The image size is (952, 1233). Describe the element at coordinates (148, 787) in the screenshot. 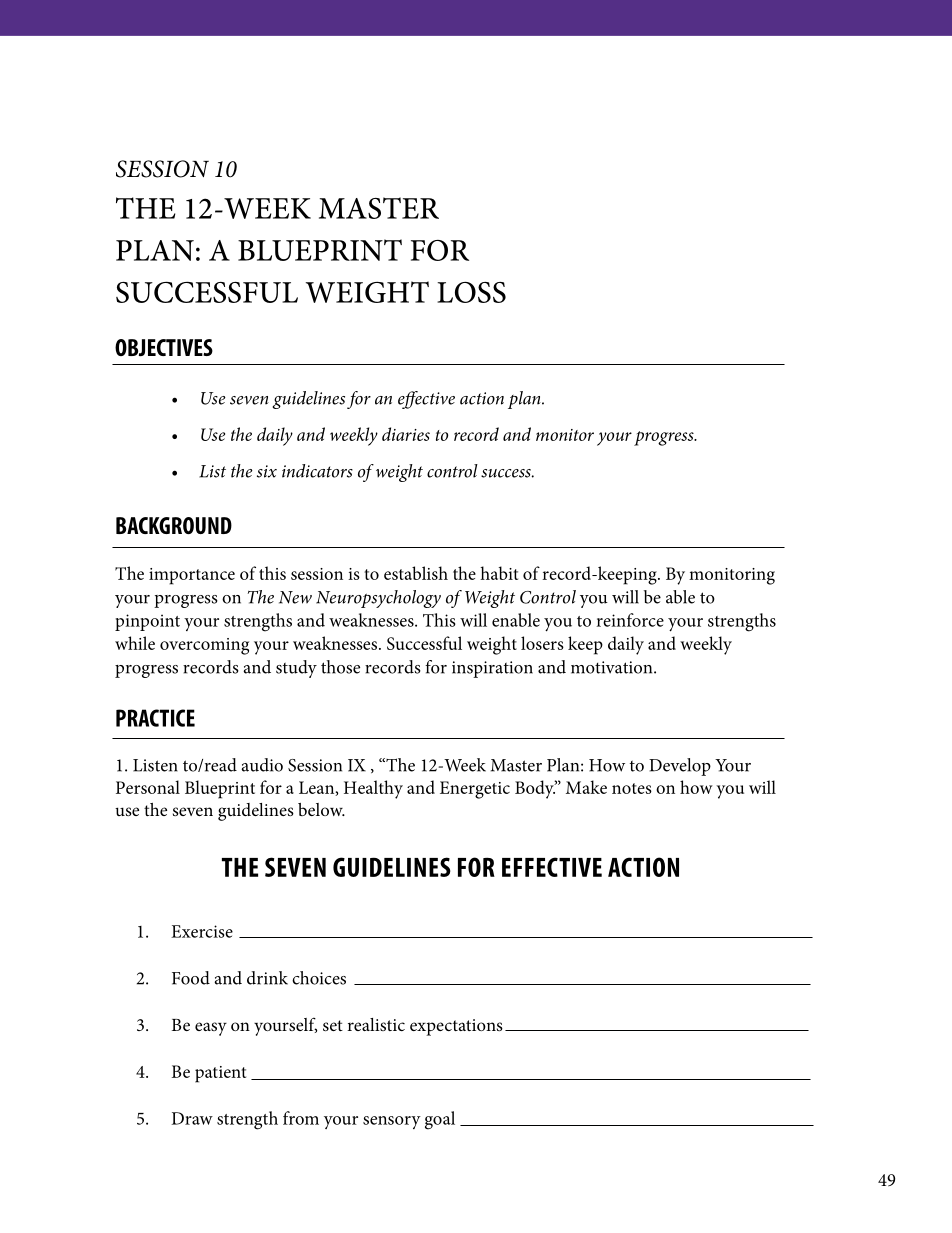

I see `Personal` at that location.
